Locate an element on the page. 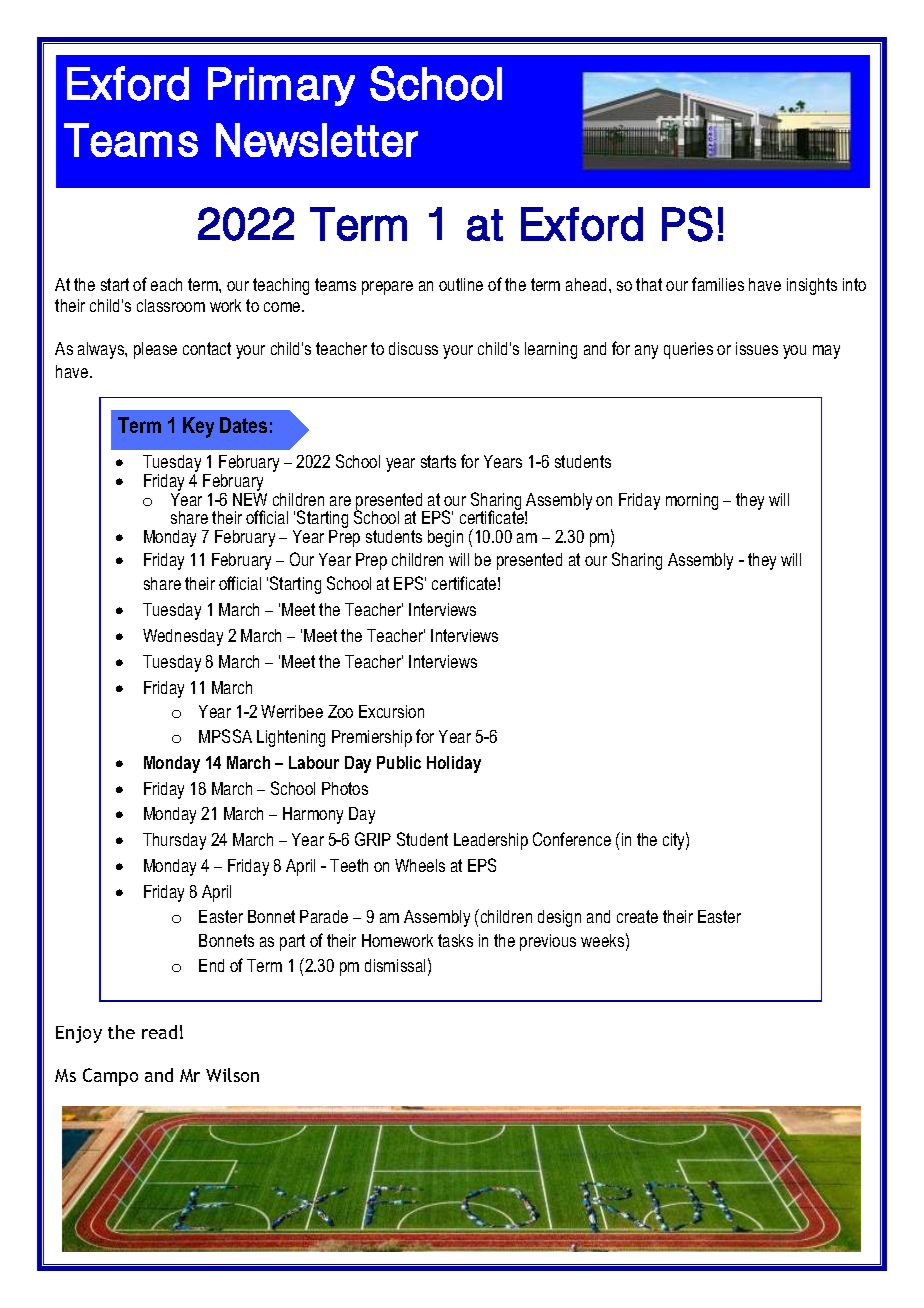 This page has width=924, height=1308. discuss is located at coordinates (413, 348).
